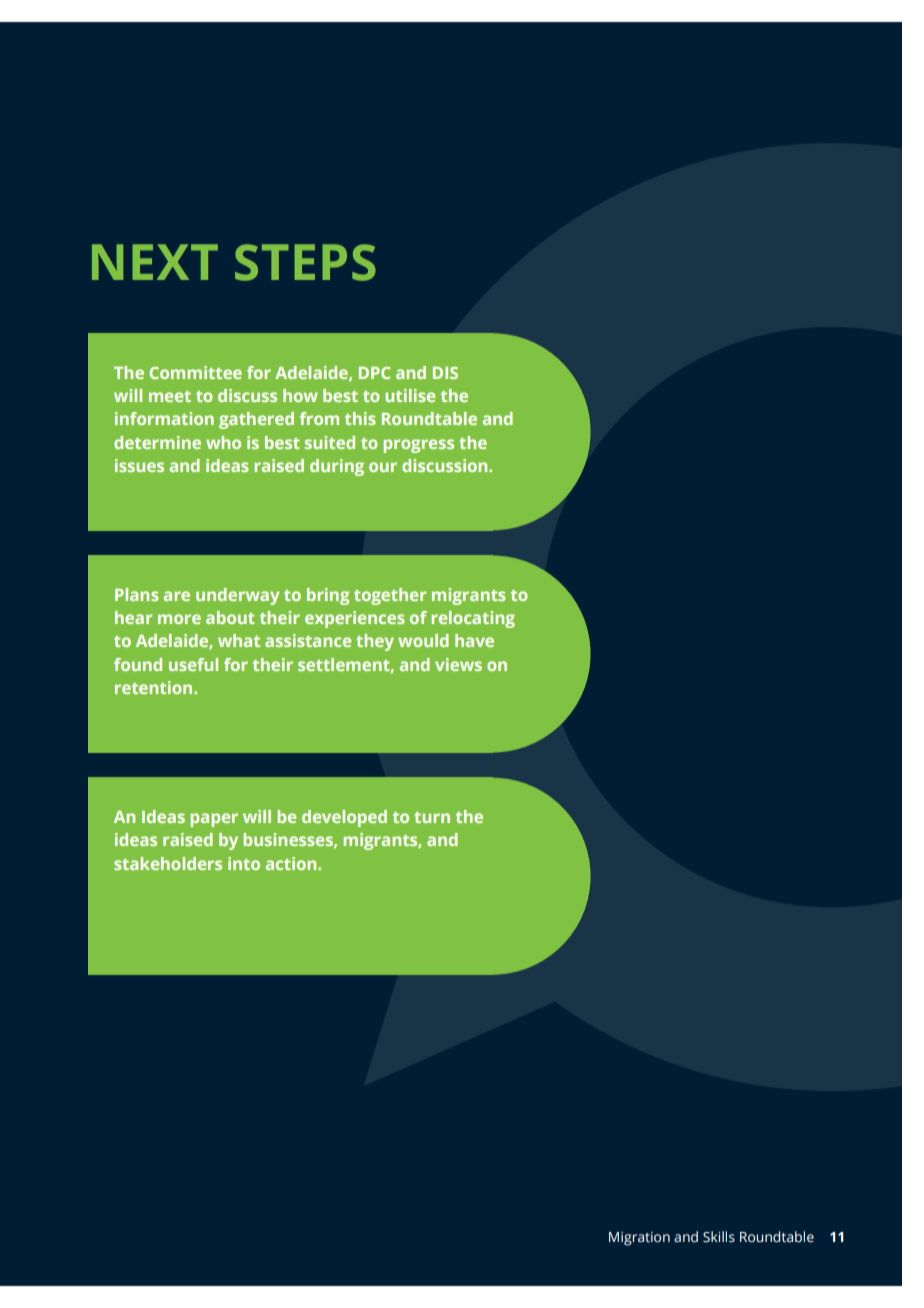 This screenshot has width=924, height=1308. What do you see at coordinates (155, 262) in the screenshot?
I see `NEXT` at bounding box center [155, 262].
